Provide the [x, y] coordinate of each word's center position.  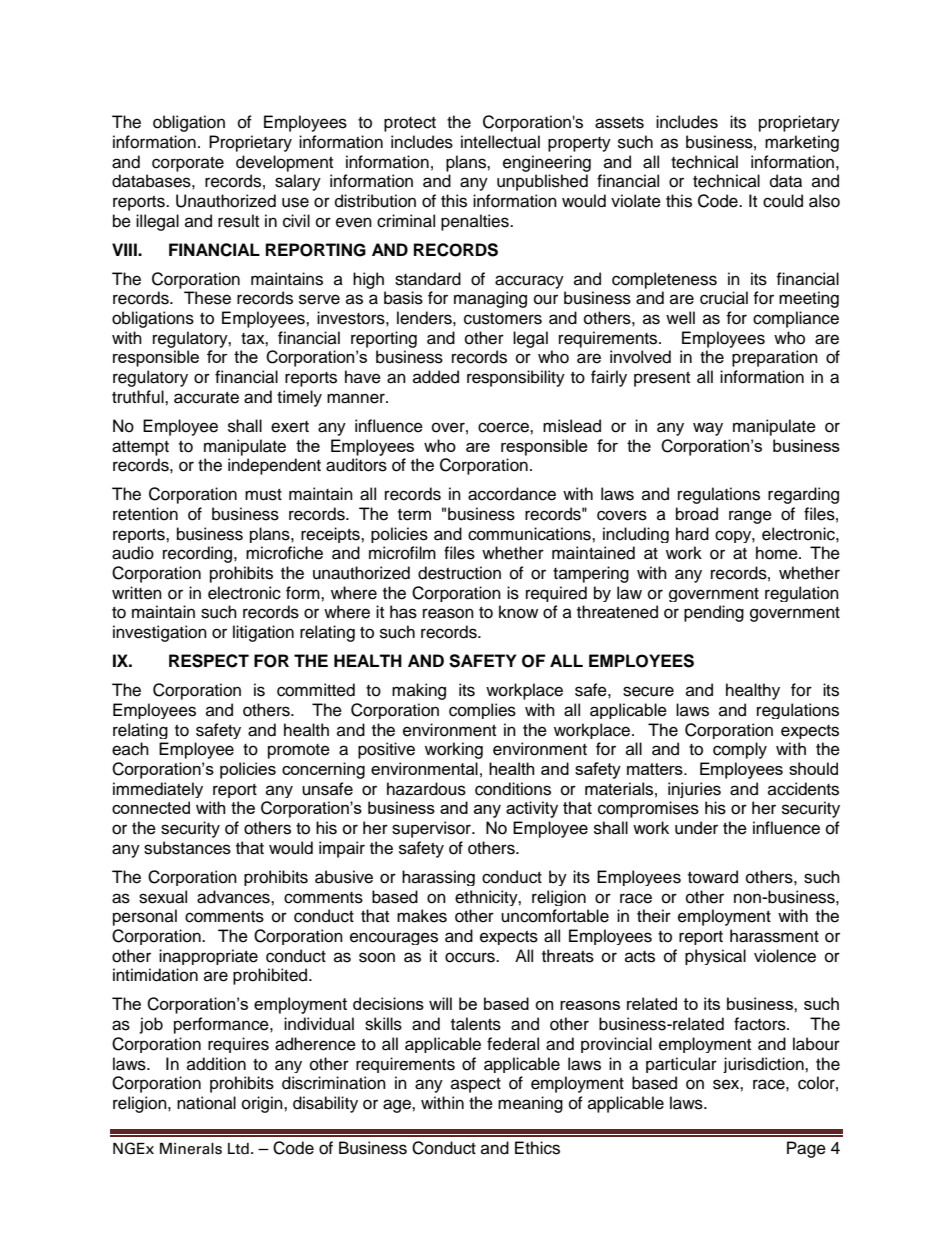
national [206, 1103]
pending [714, 613]
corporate [188, 164]
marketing [802, 143]
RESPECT [209, 661]
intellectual [500, 142]
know [518, 612]
